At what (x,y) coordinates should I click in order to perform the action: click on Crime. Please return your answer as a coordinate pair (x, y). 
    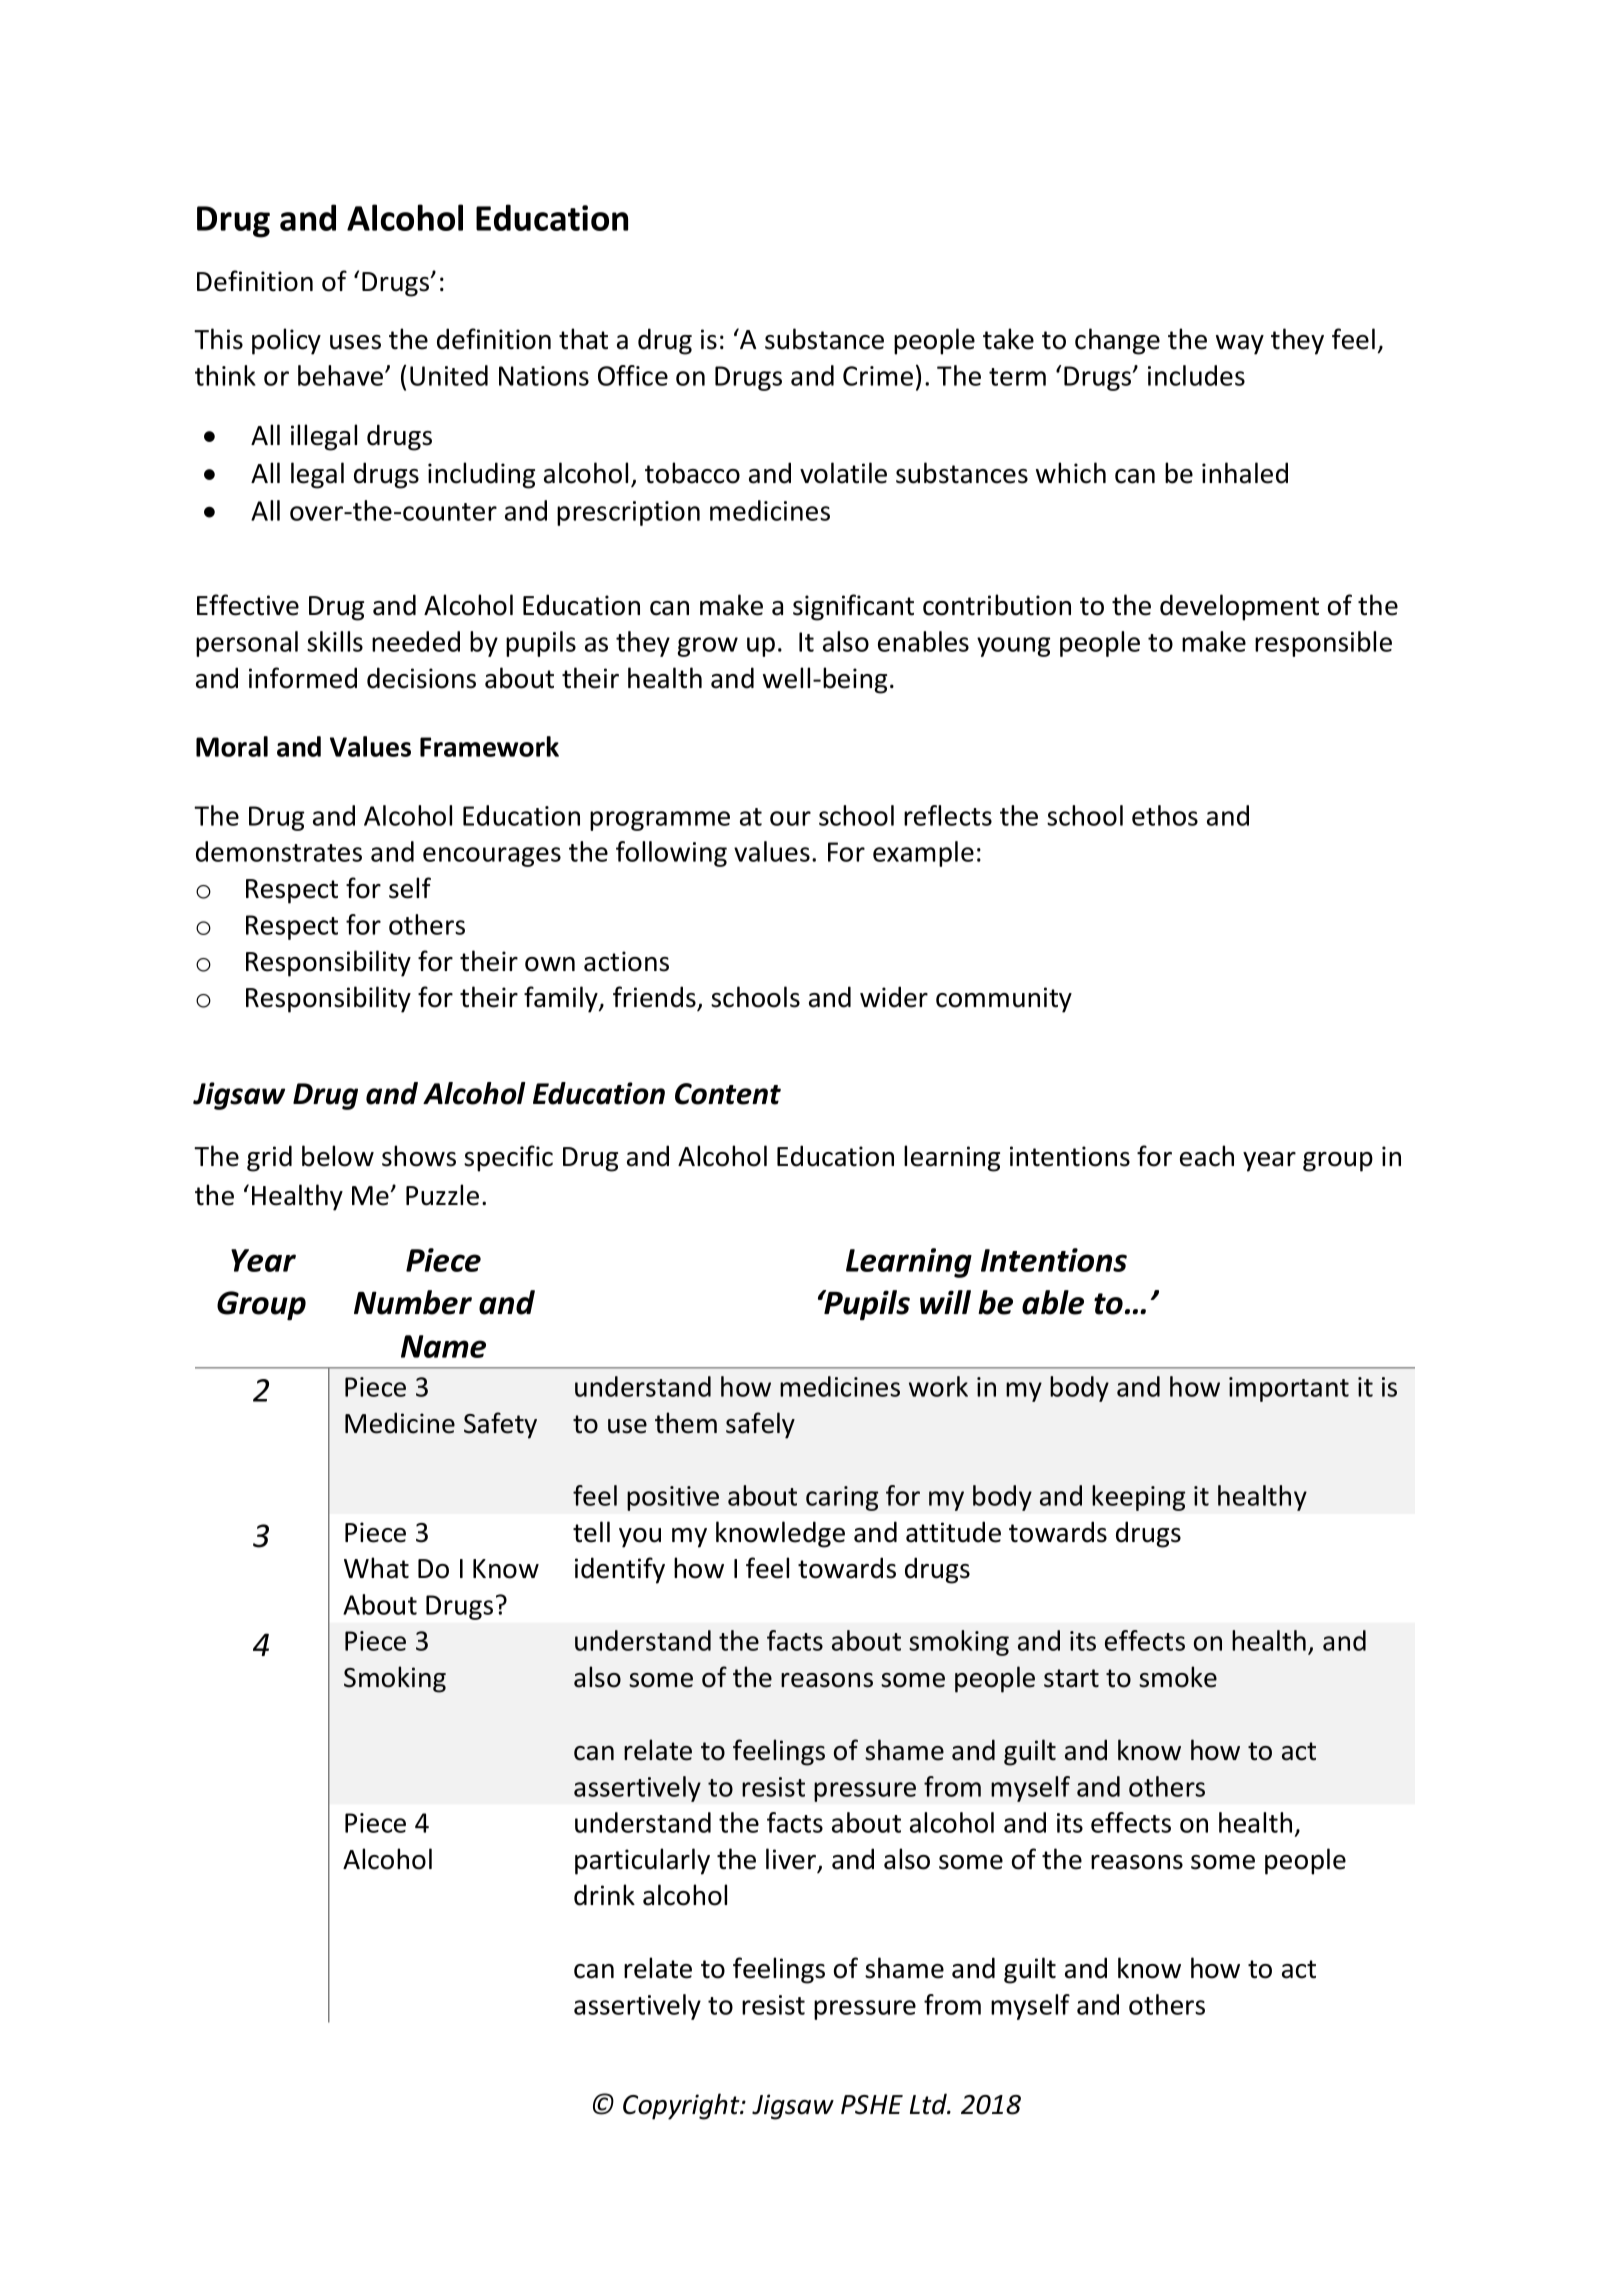
    Looking at the image, I should click on (878, 376).
